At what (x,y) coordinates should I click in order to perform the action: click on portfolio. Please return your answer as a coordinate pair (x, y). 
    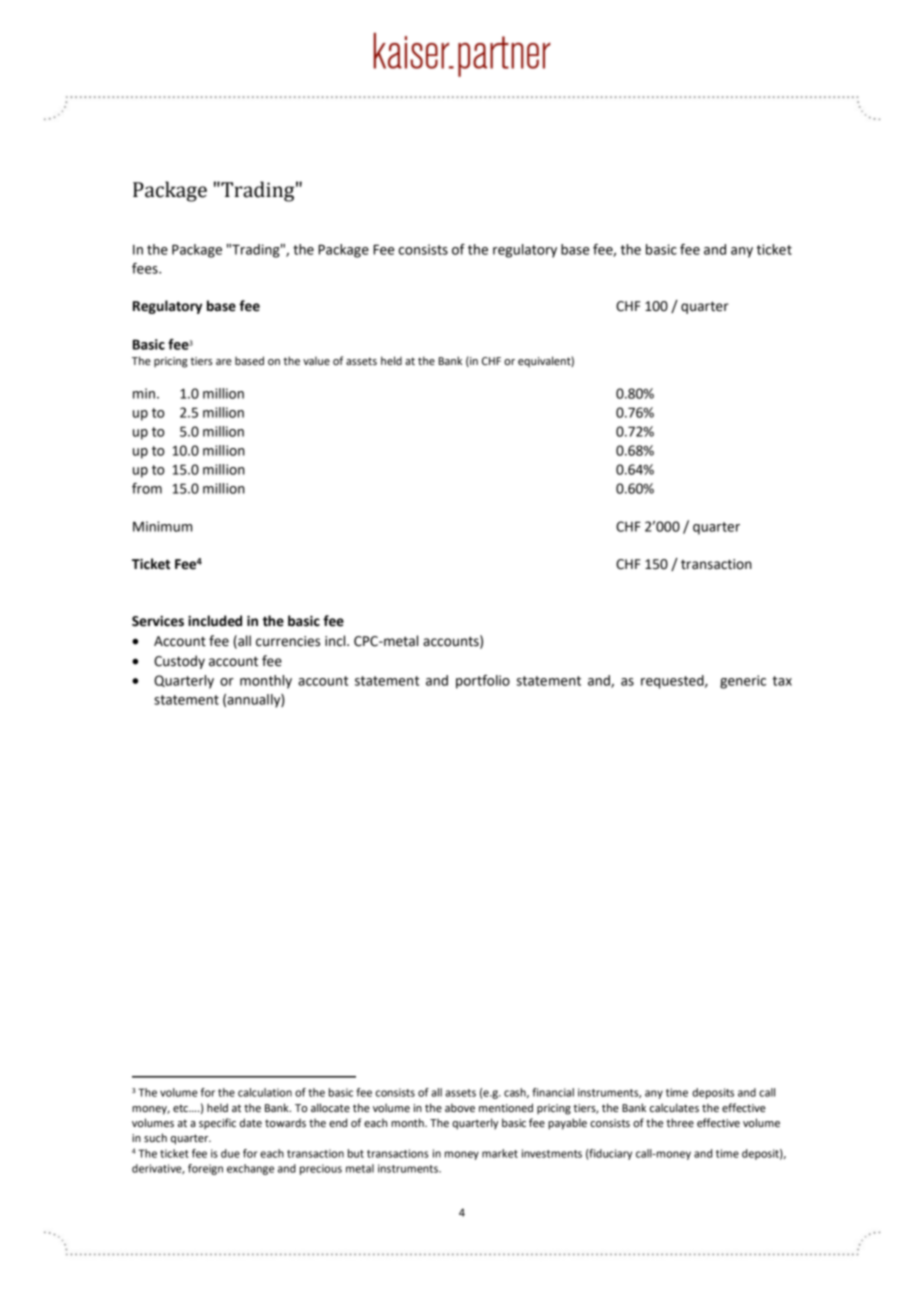
    Looking at the image, I should click on (483, 682).
